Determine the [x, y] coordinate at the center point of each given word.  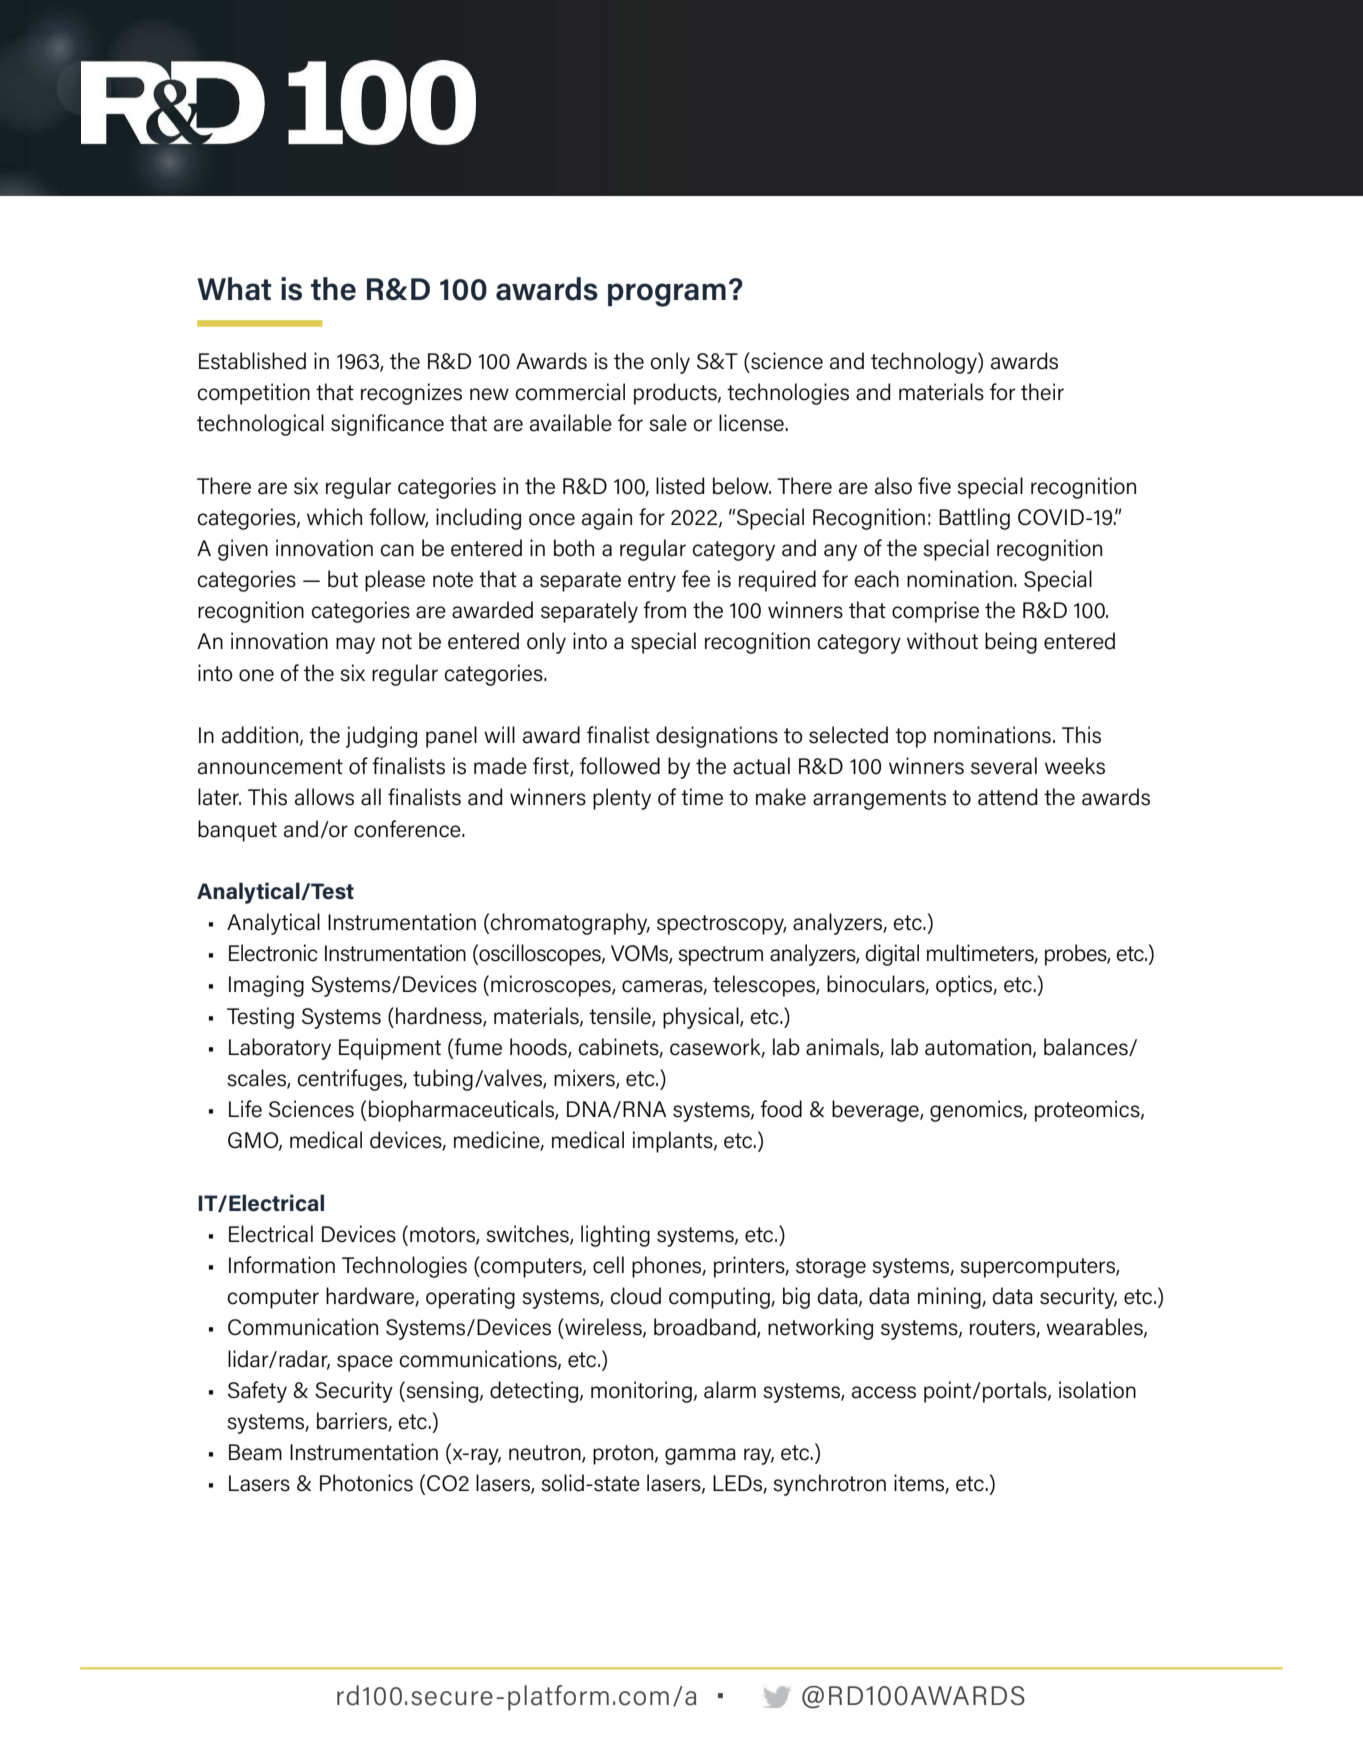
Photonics [366, 1483]
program [667, 295]
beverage [876, 1111]
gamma [700, 1456]
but [343, 579]
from [664, 610]
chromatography [570, 924]
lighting [615, 1236]
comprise [935, 612]
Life [245, 1109]
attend [1007, 797]
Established [252, 361]
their [1042, 392]
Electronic [273, 953]
